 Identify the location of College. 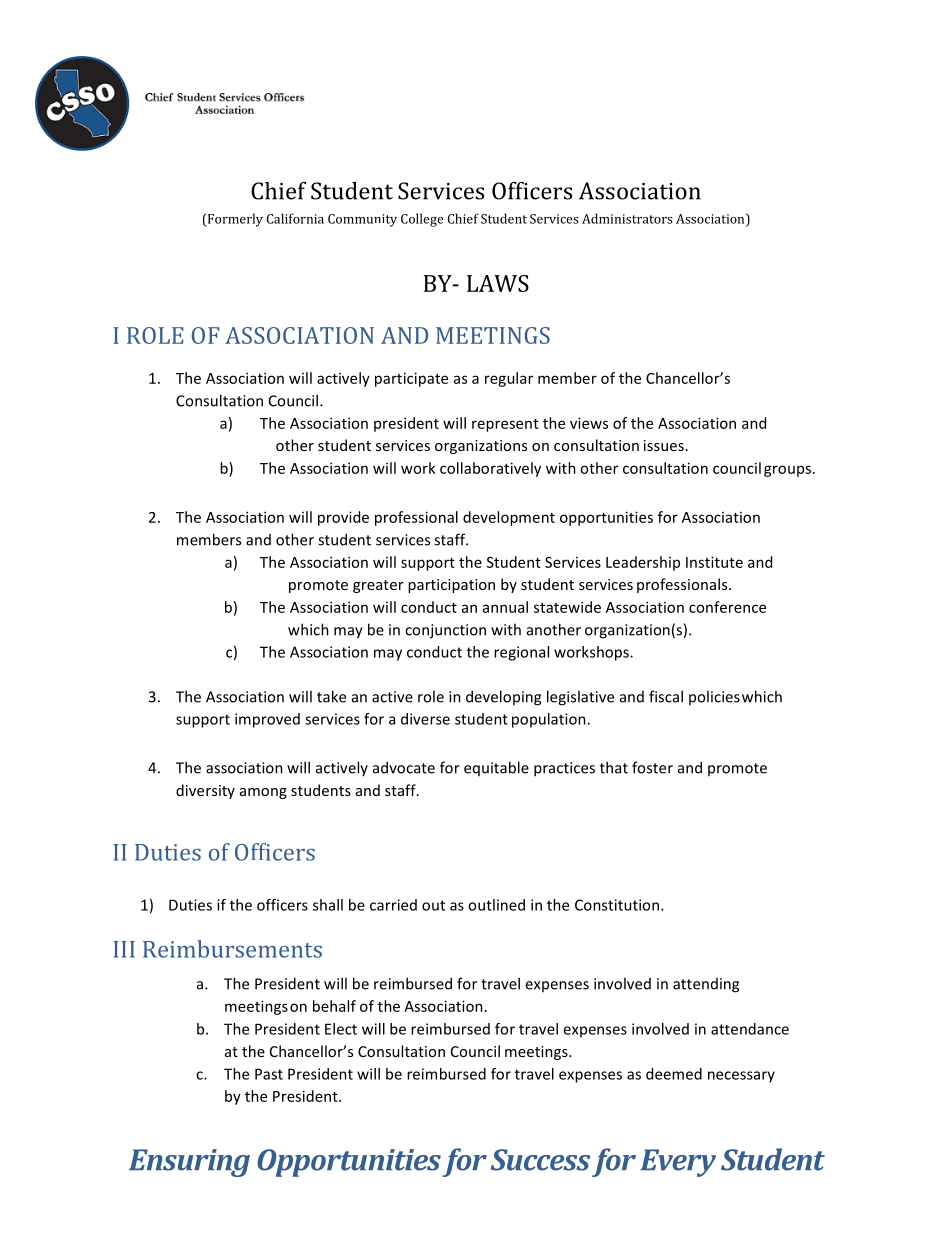
(422, 220).
